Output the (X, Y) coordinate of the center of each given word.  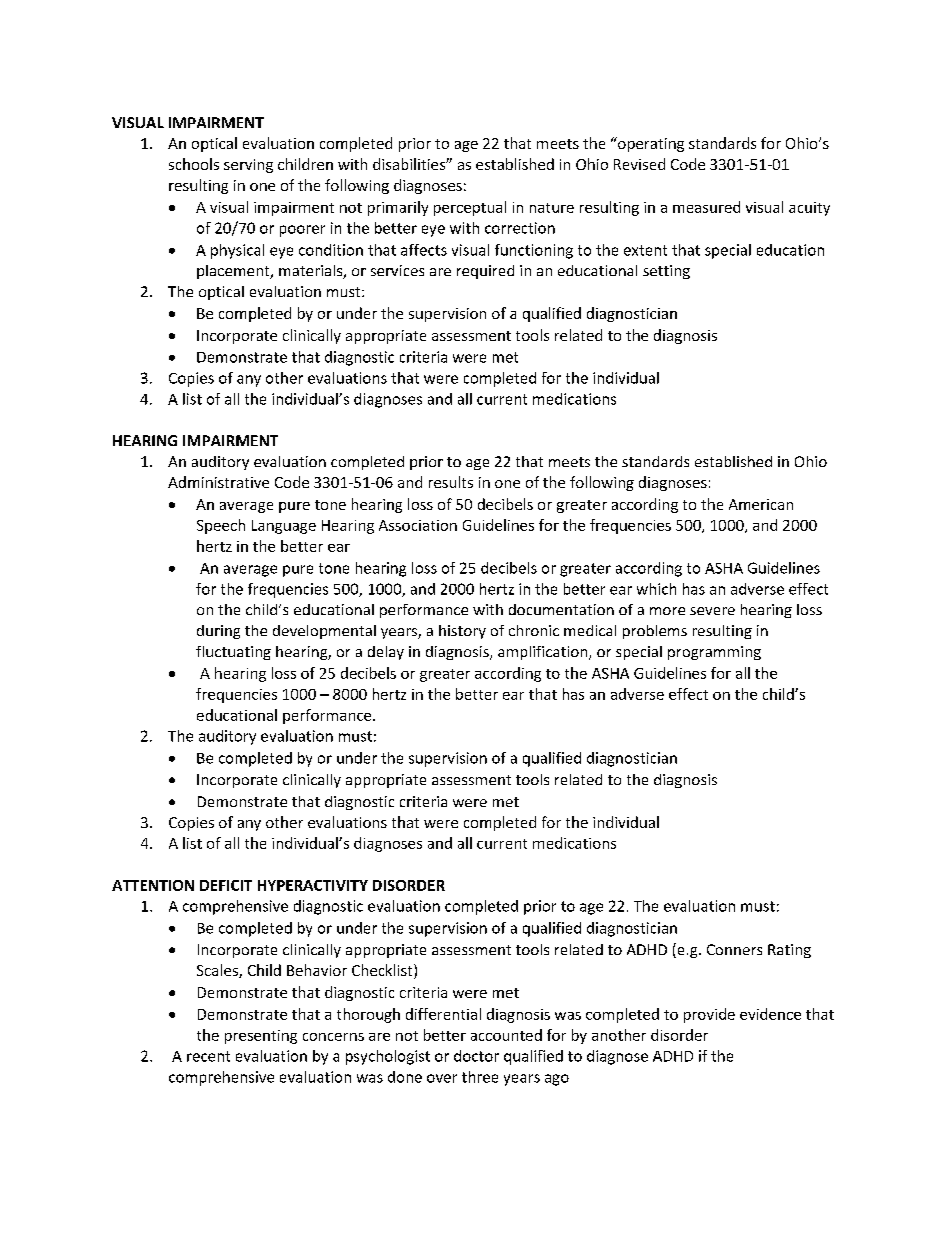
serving (248, 166)
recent (208, 1056)
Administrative (218, 482)
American (761, 504)
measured (706, 207)
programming (714, 653)
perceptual (470, 208)
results (451, 482)
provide (709, 1015)
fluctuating (233, 653)
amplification (544, 653)
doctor (476, 1056)
